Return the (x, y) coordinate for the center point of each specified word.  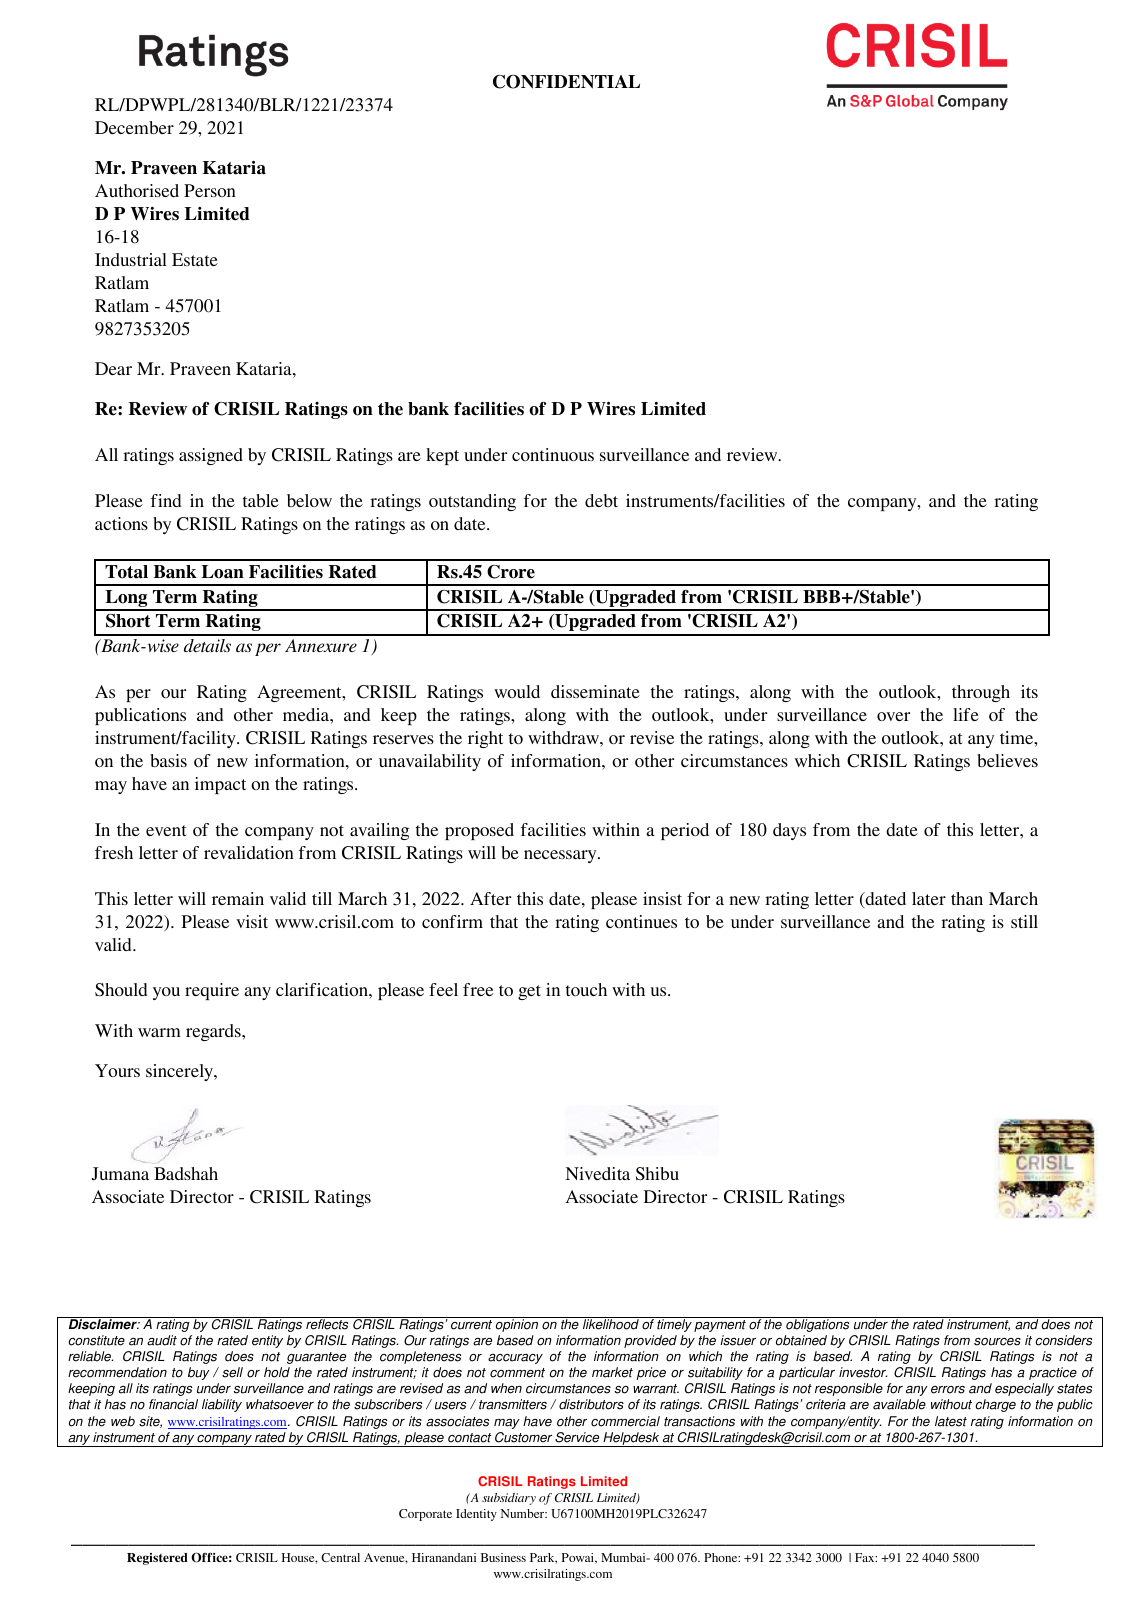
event (166, 830)
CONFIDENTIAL (566, 82)
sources (997, 1342)
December (134, 127)
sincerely (181, 1072)
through (981, 693)
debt (601, 500)
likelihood (611, 1323)
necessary (561, 856)
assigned (211, 456)
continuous (553, 454)
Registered (157, 1559)
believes (1007, 760)
